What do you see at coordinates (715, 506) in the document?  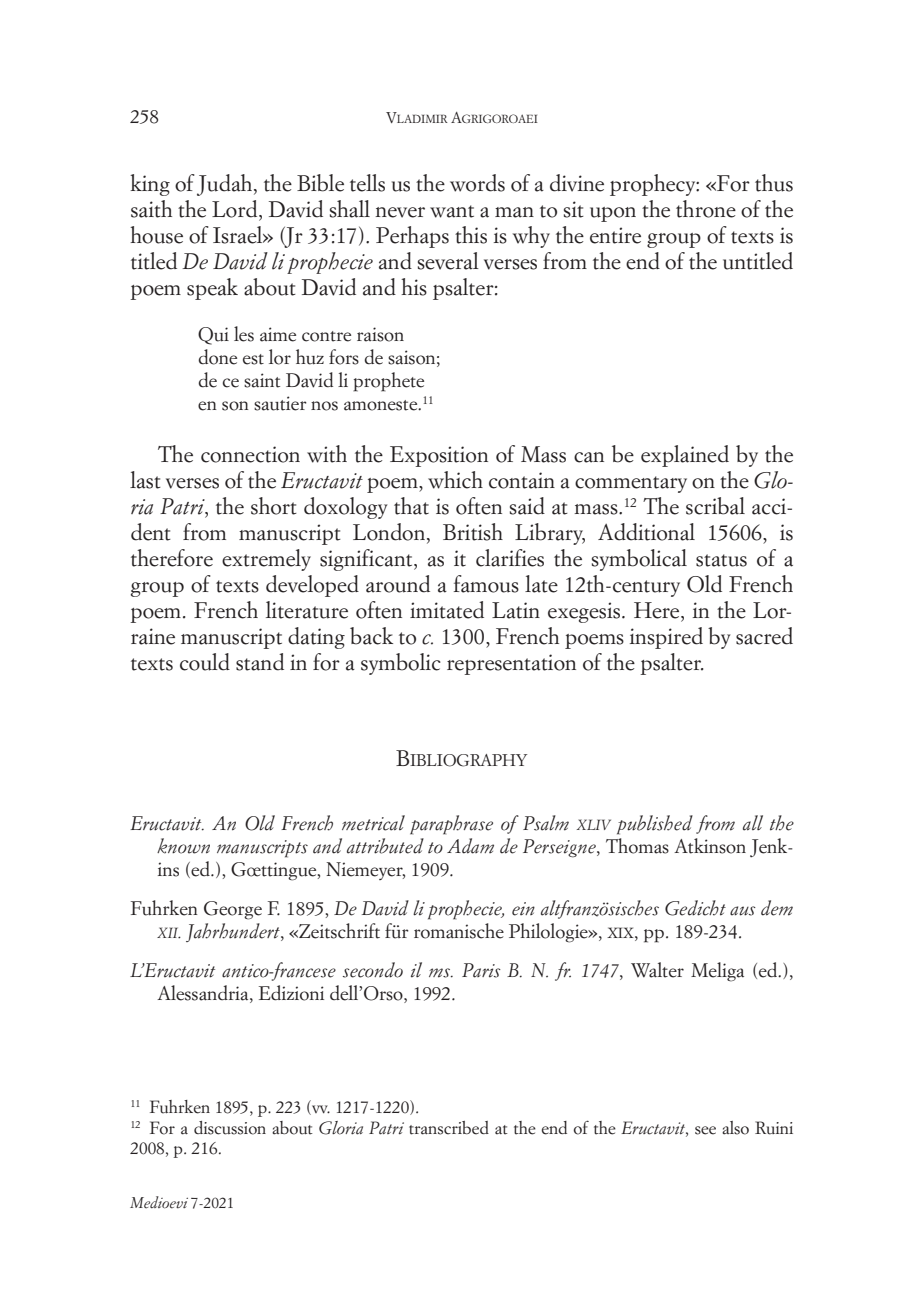 I see `scribal` at bounding box center [715, 506].
